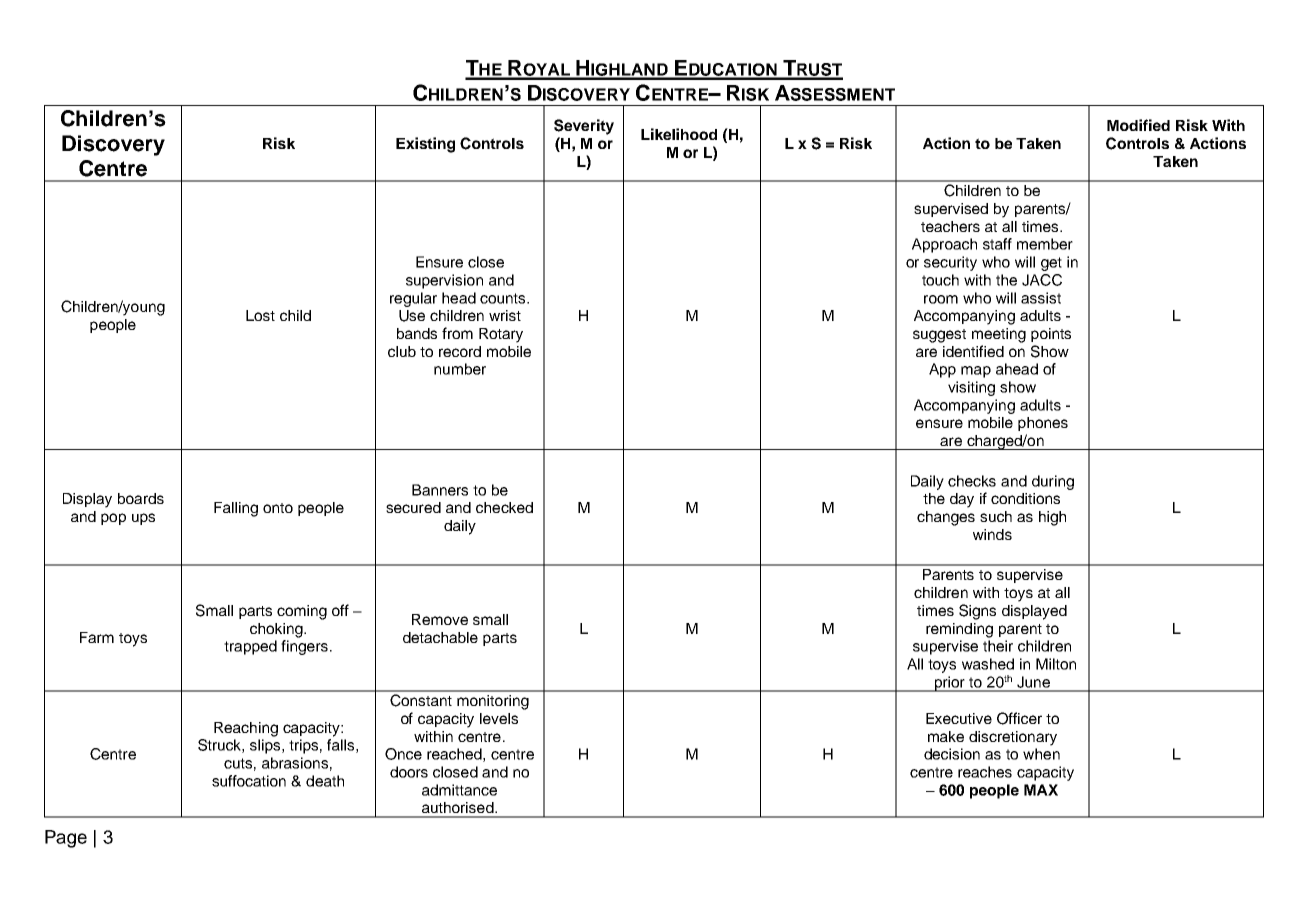 This screenshot has height=924, width=1308. What do you see at coordinates (425, 145) in the screenshot?
I see `Existing` at bounding box center [425, 145].
